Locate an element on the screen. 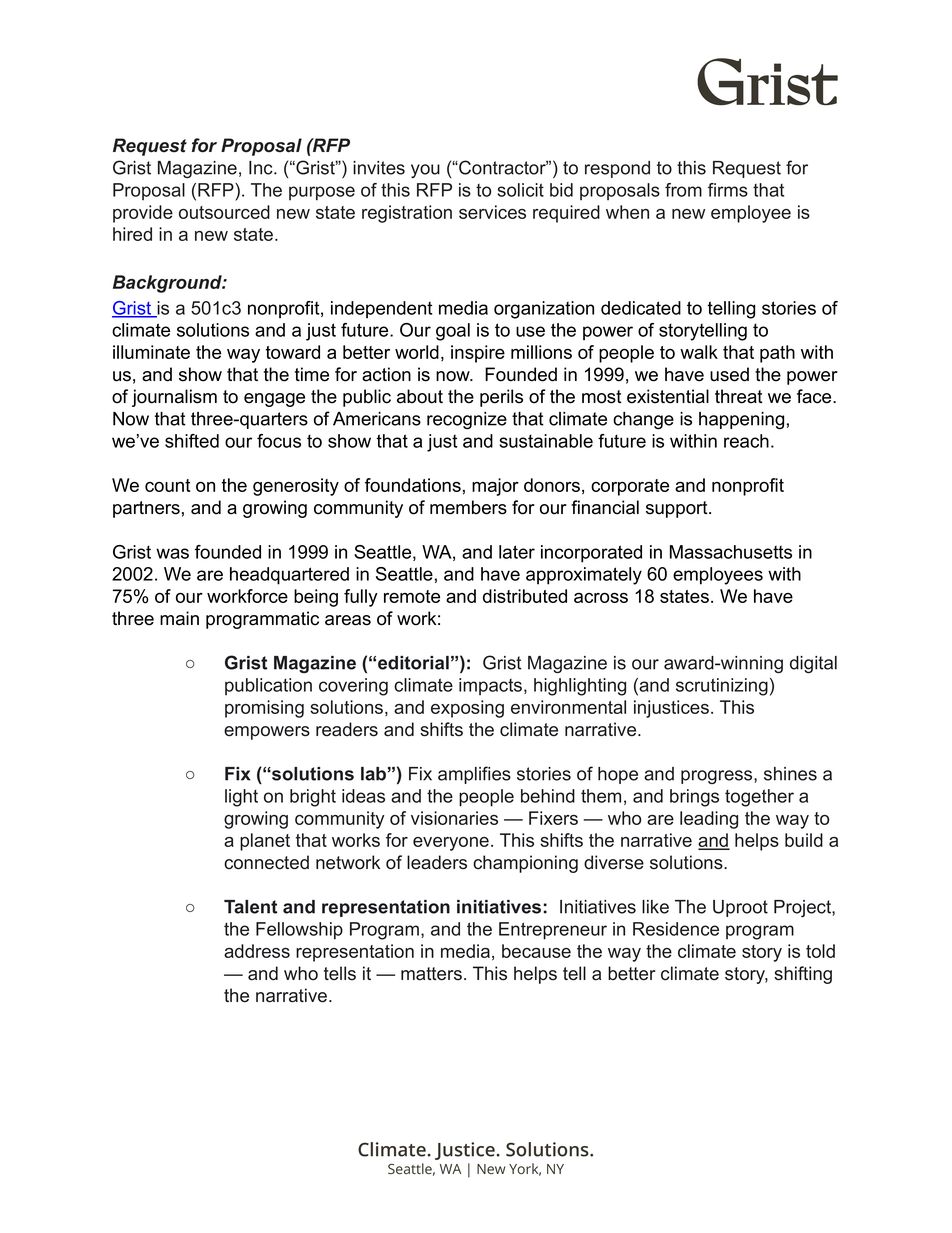 The image size is (952, 1233). reach is located at coordinates (746, 441).
